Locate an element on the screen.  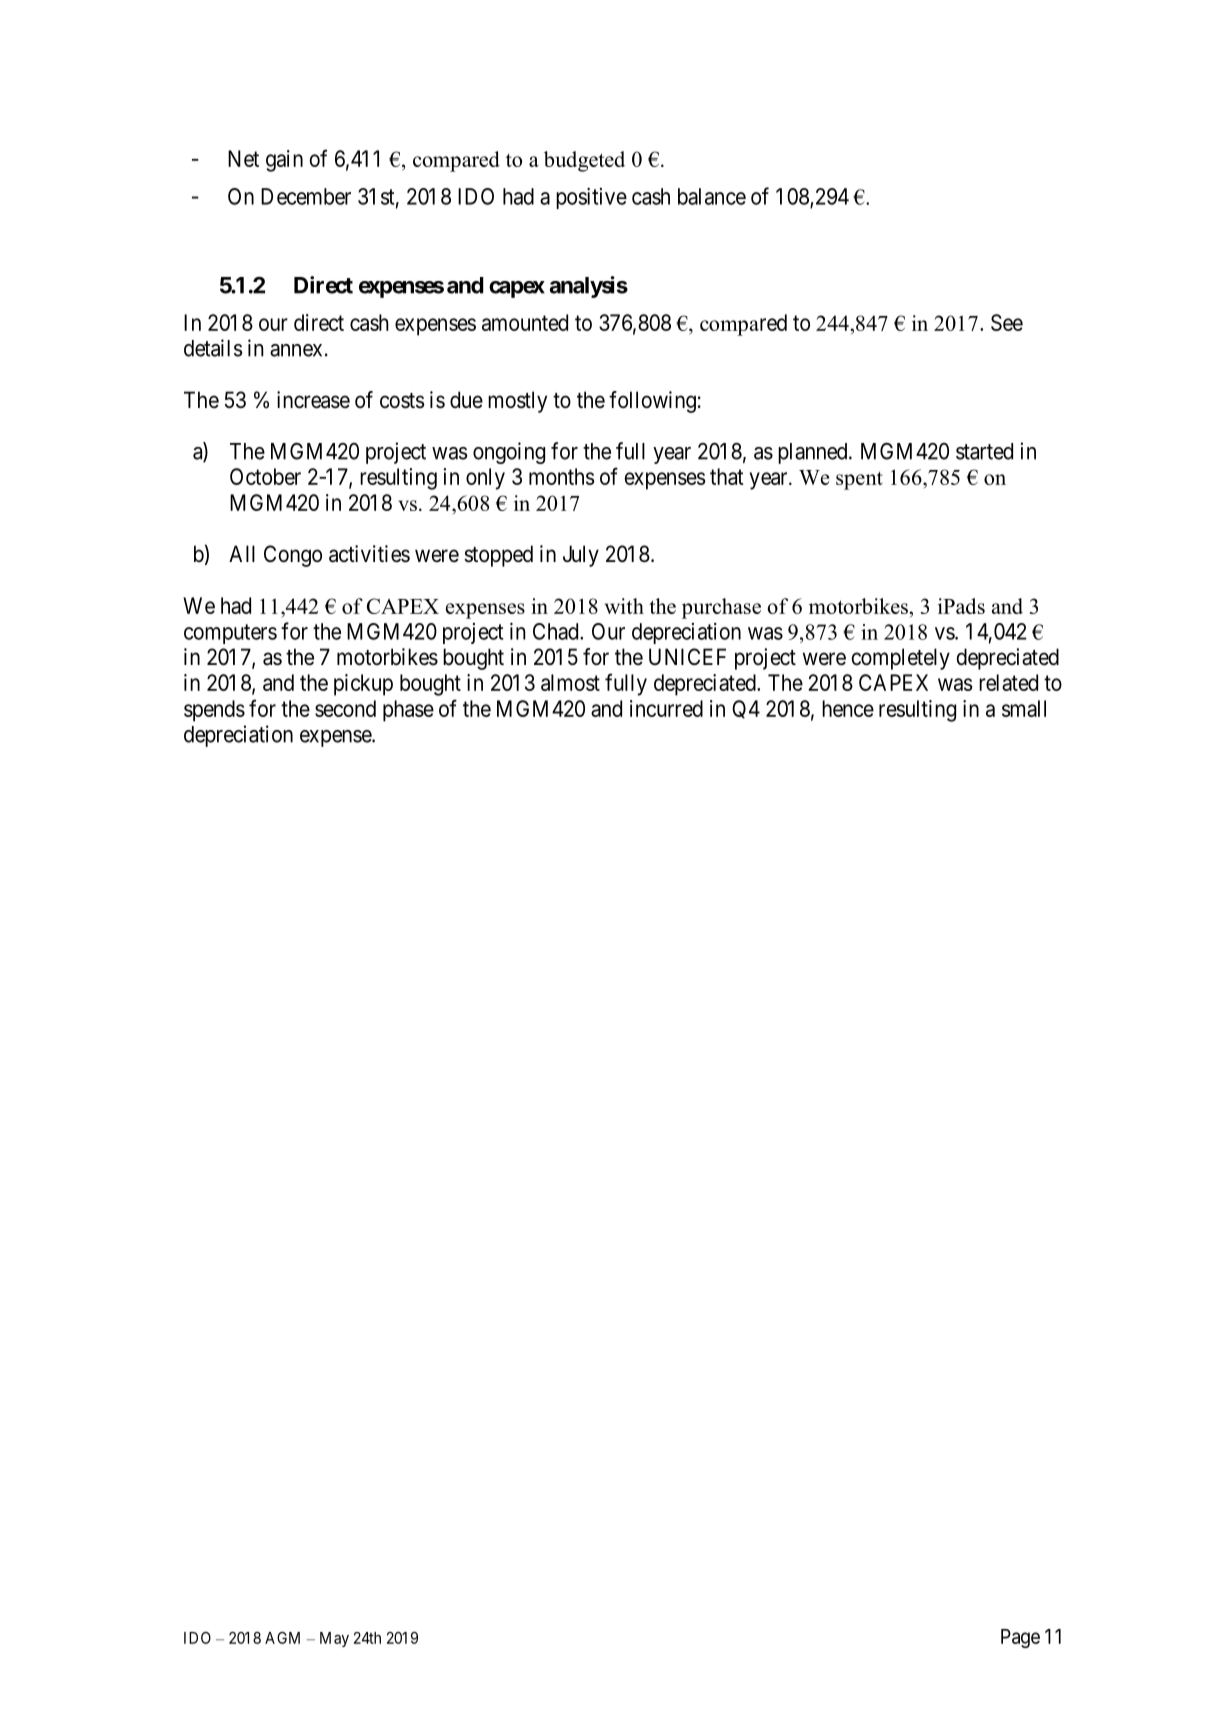
October is located at coordinates (265, 476).
